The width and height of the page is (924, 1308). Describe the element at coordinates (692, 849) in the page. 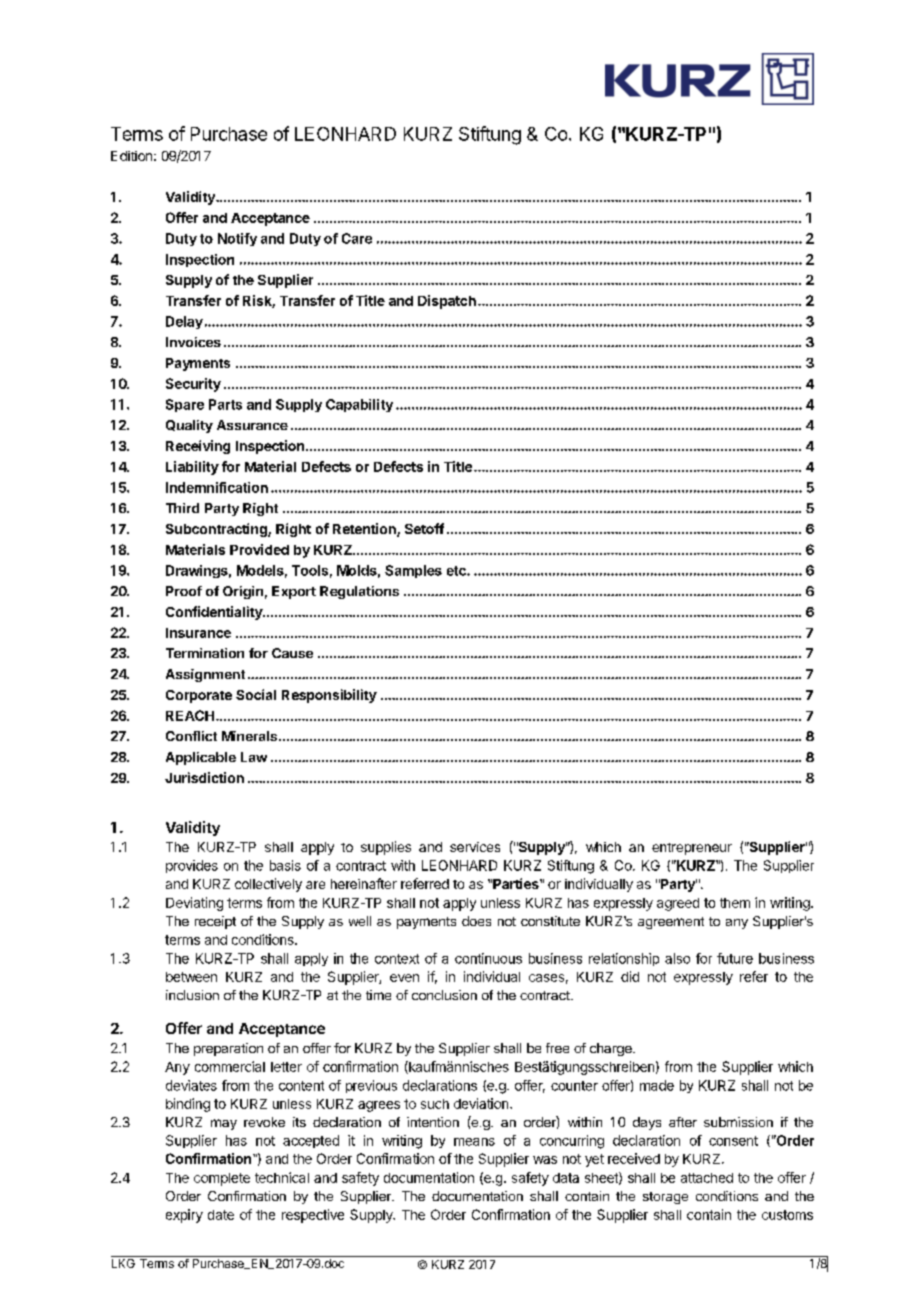

I see `entrepreneur` at that location.
